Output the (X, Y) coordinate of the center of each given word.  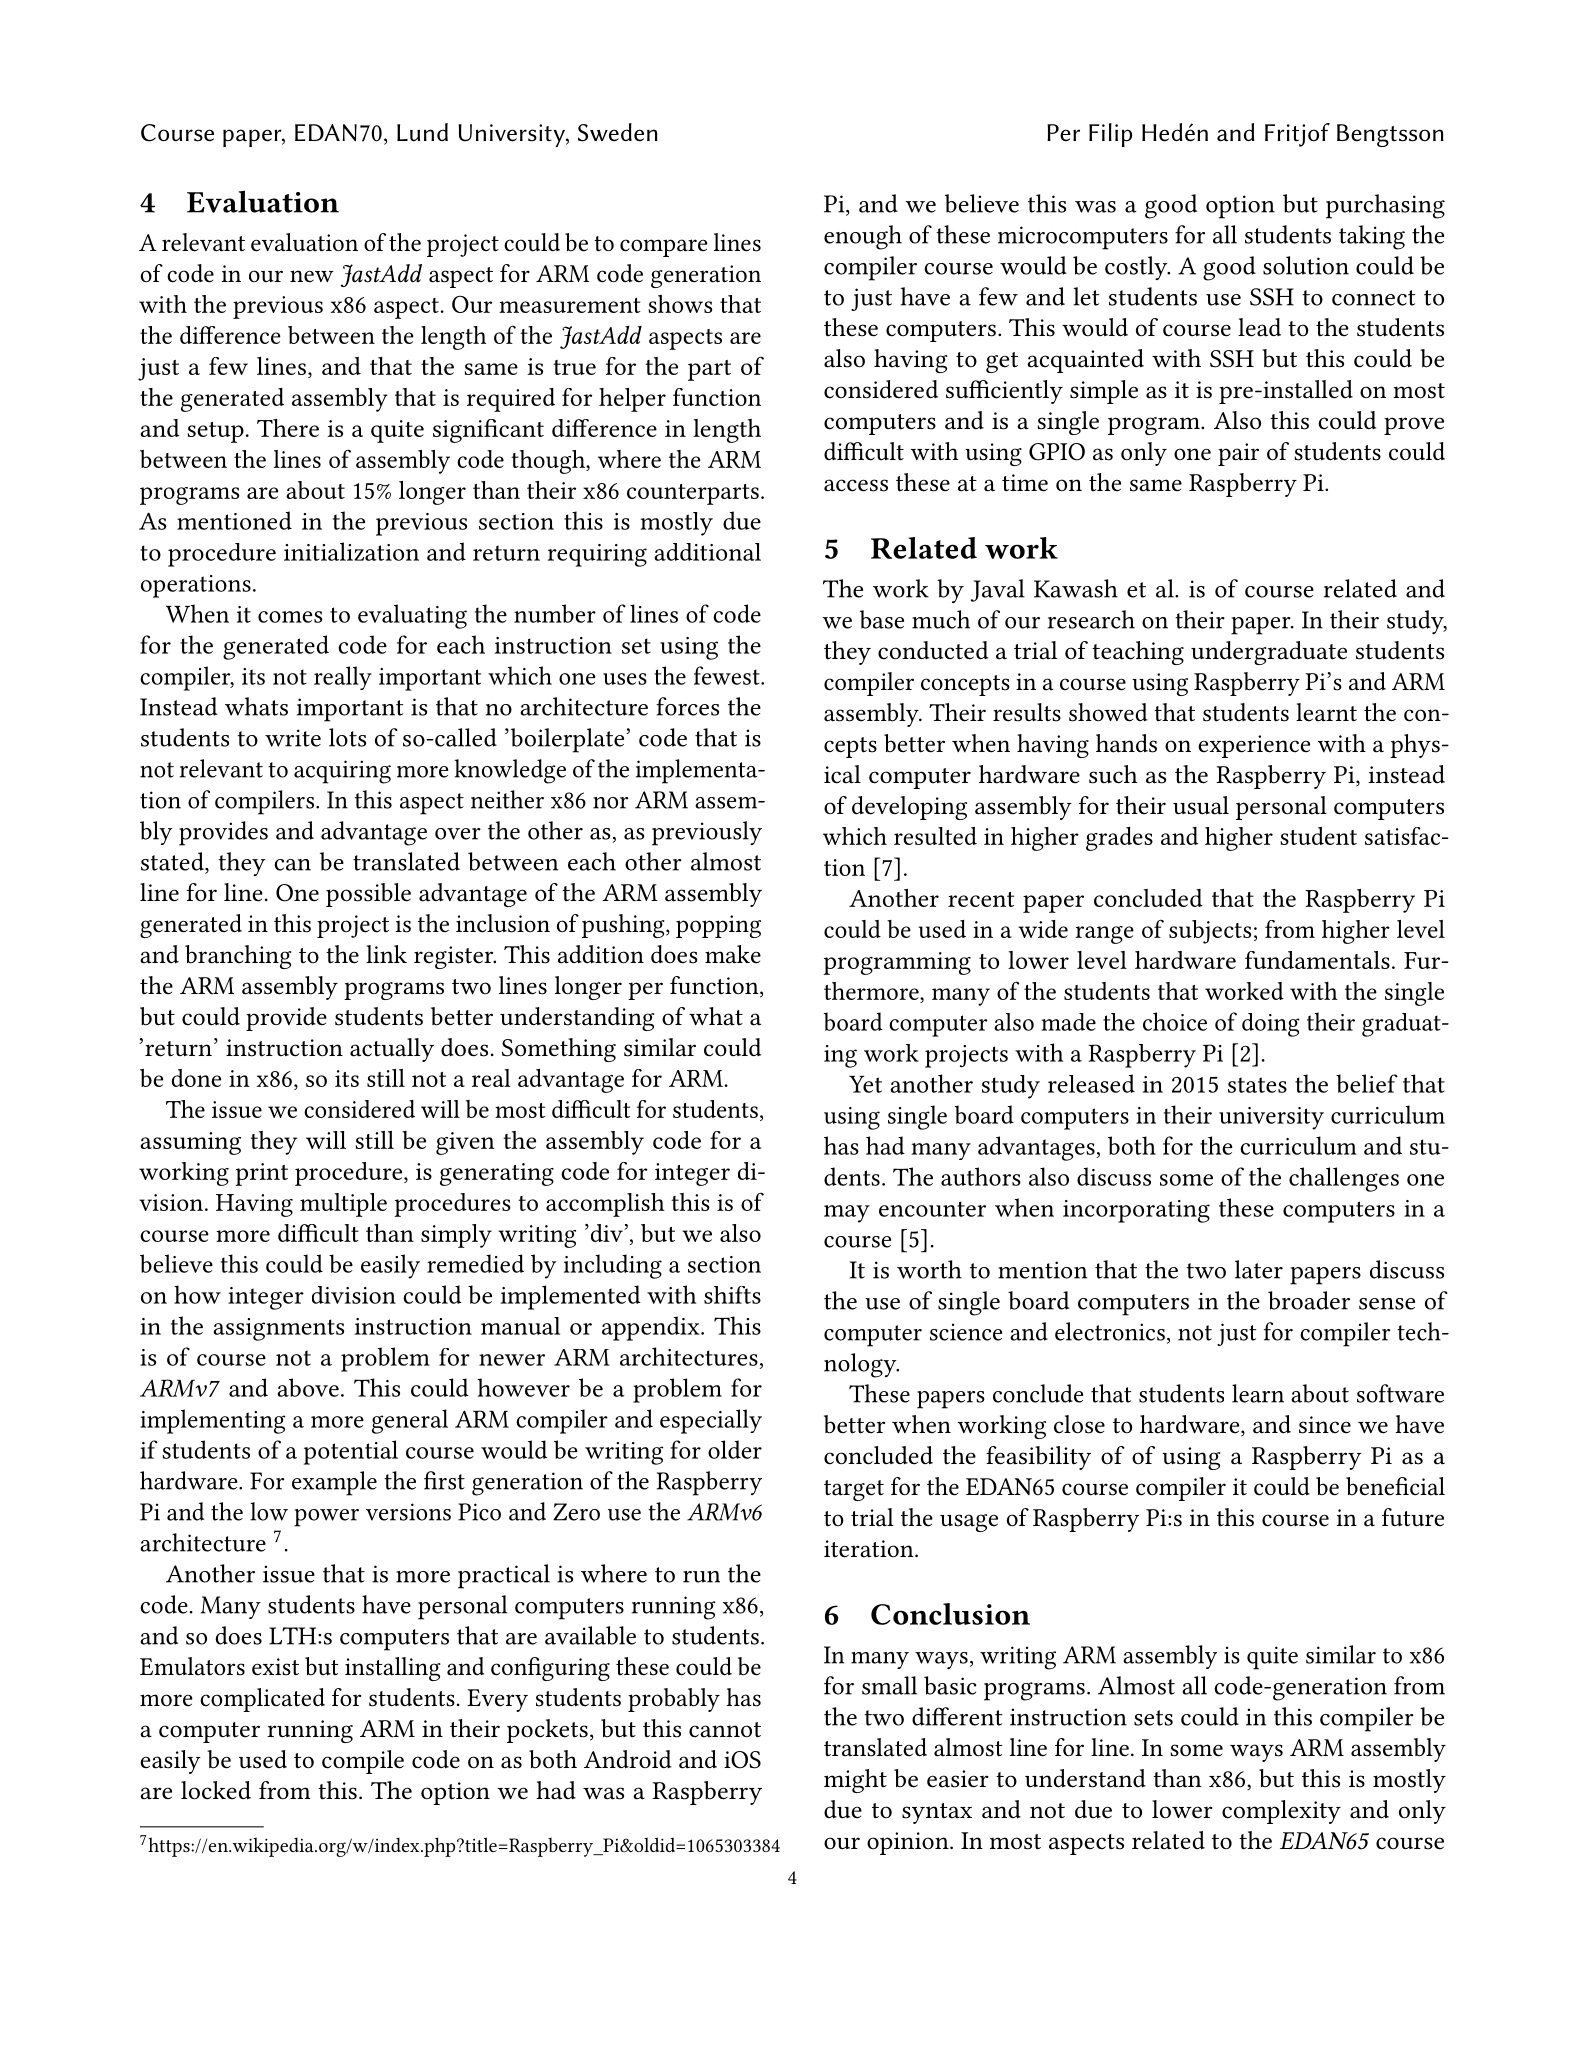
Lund (422, 132)
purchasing (1385, 206)
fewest (728, 675)
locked (216, 1790)
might (855, 1781)
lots (347, 737)
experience (1254, 746)
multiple (343, 1205)
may (847, 1214)
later (1259, 1269)
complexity (1281, 1812)
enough (863, 237)
